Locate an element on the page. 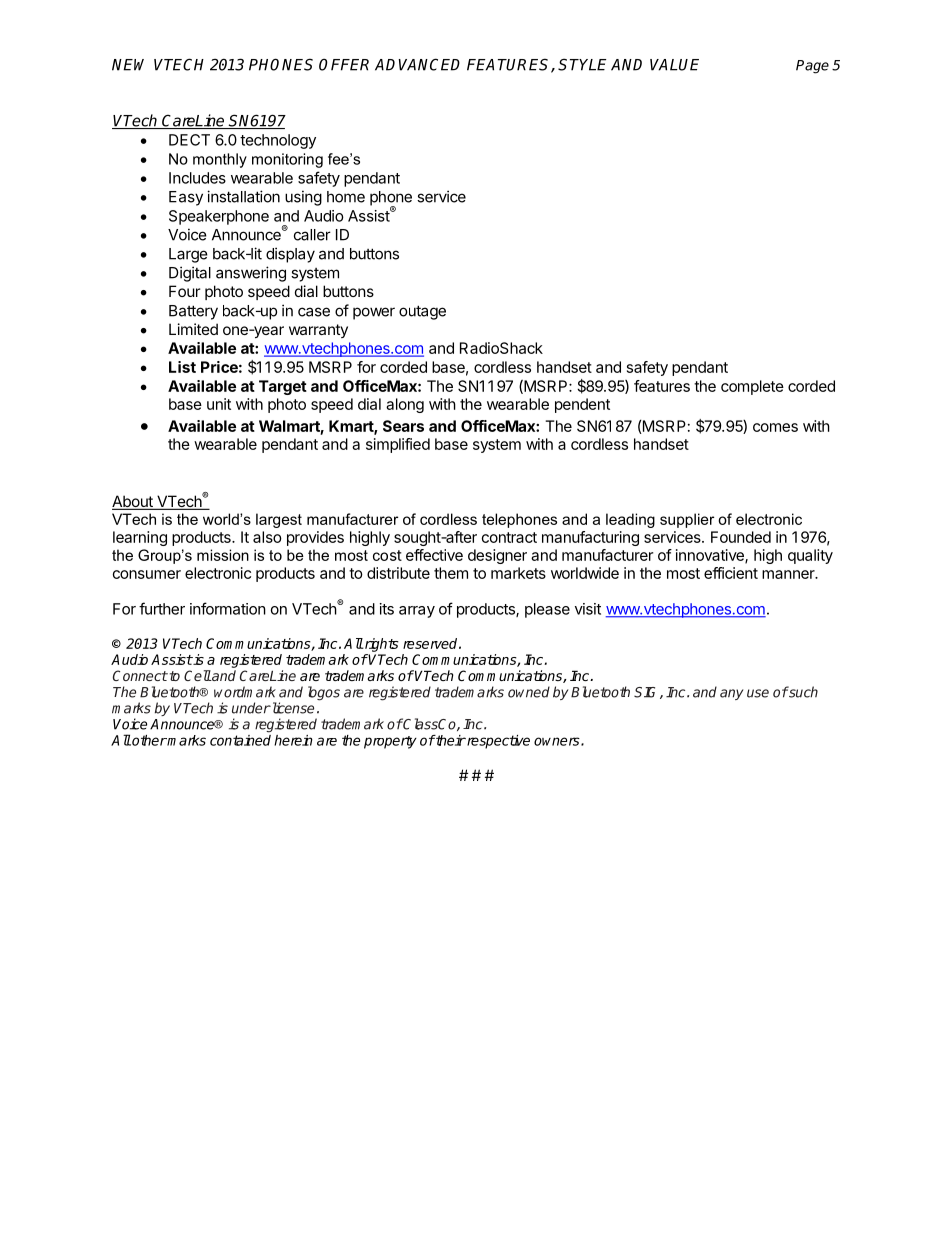 The image size is (952, 1233). contained is located at coordinates (240, 740).
